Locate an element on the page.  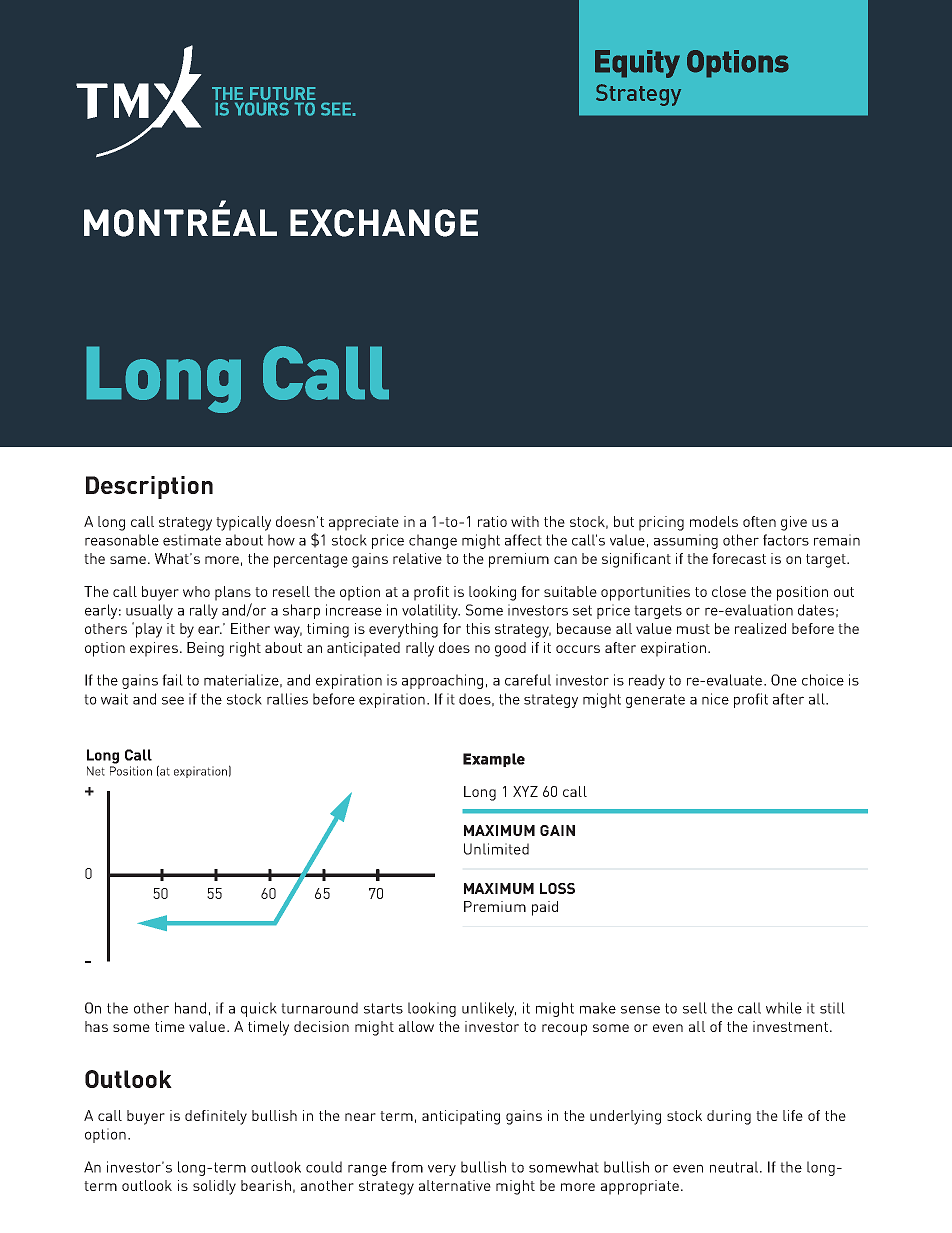
appreciate is located at coordinates (364, 523).
